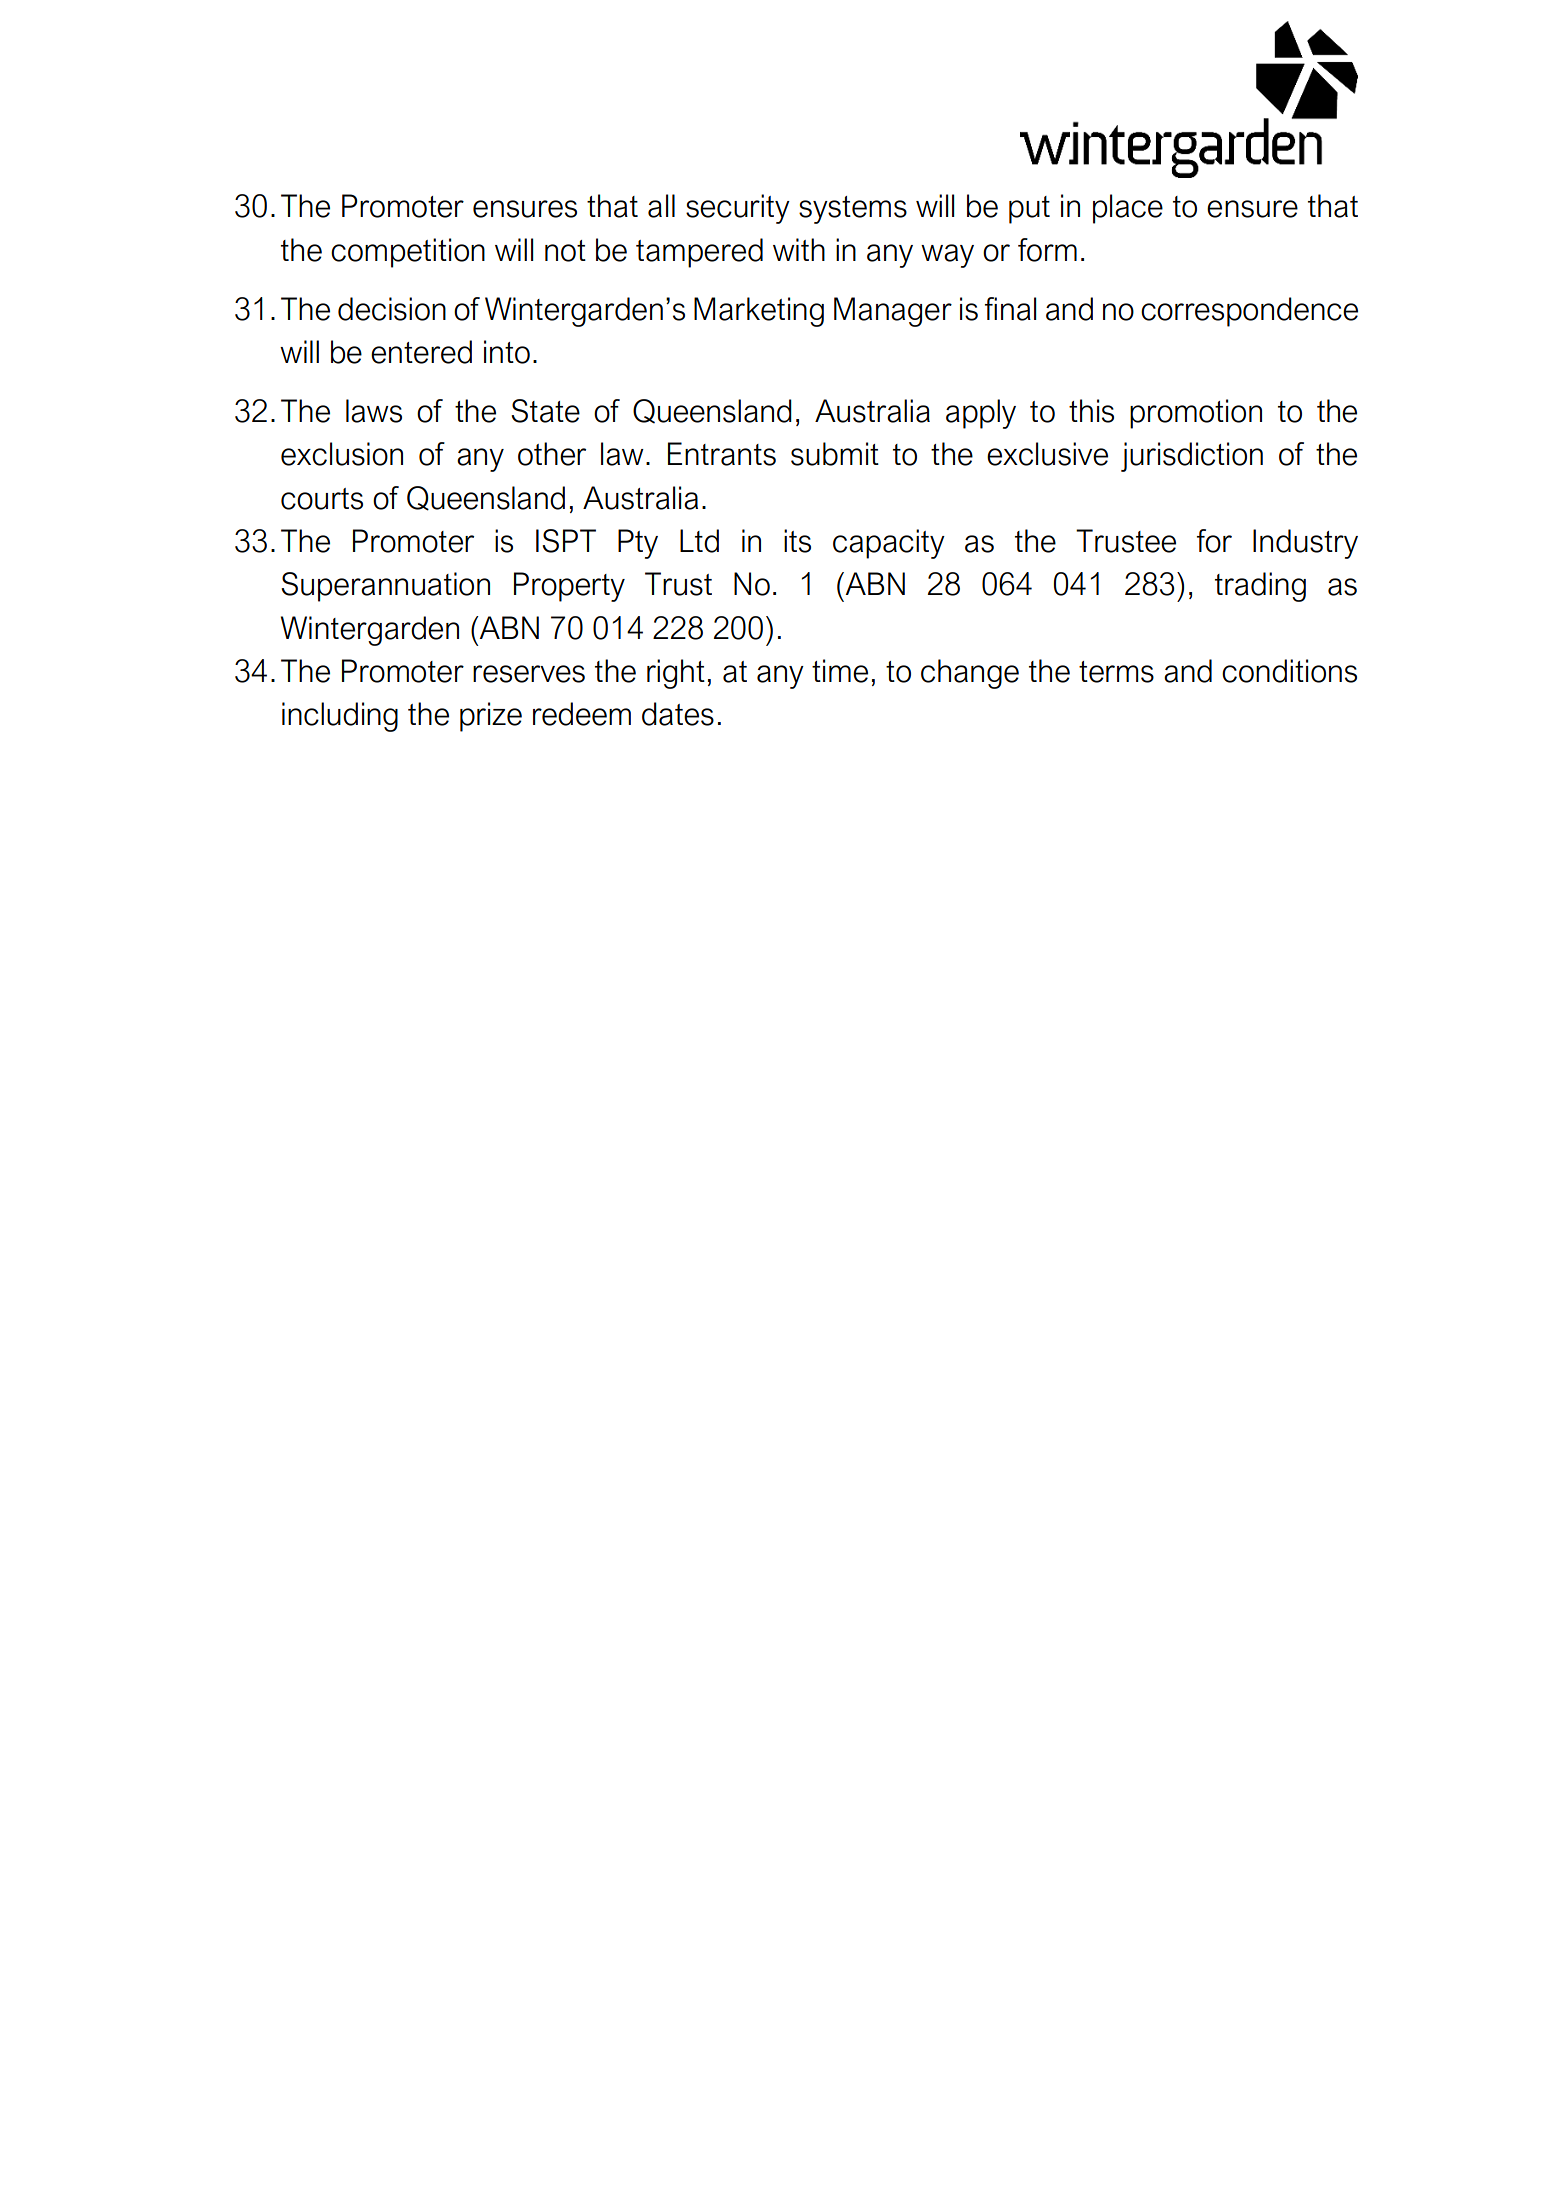  What do you see at coordinates (408, 253) in the screenshot?
I see `competition` at bounding box center [408, 253].
